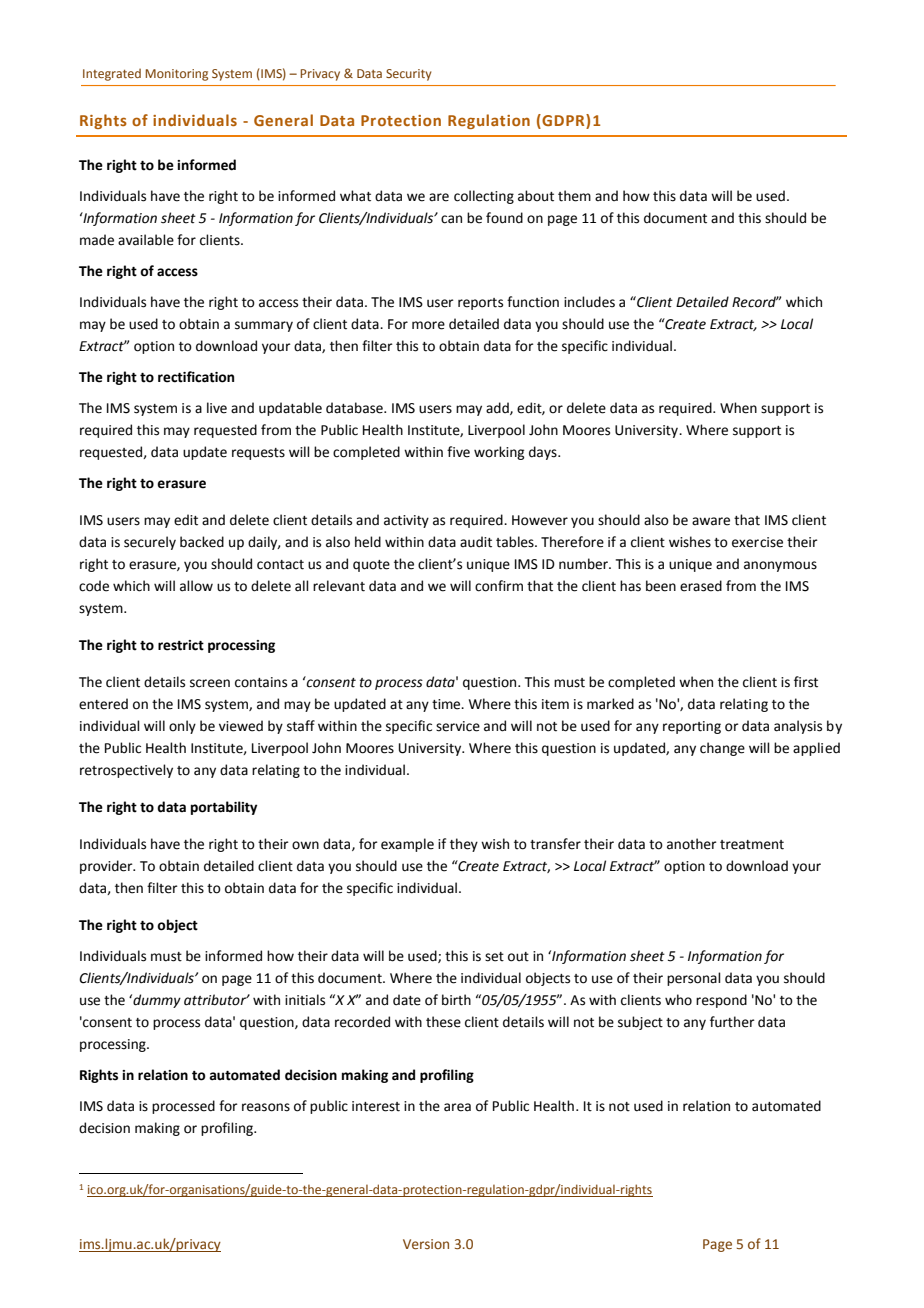 The width and height of the screenshot is (924, 1308). Describe the element at coordinates (806, 682) in the screenshot. I see `first` at that location.
